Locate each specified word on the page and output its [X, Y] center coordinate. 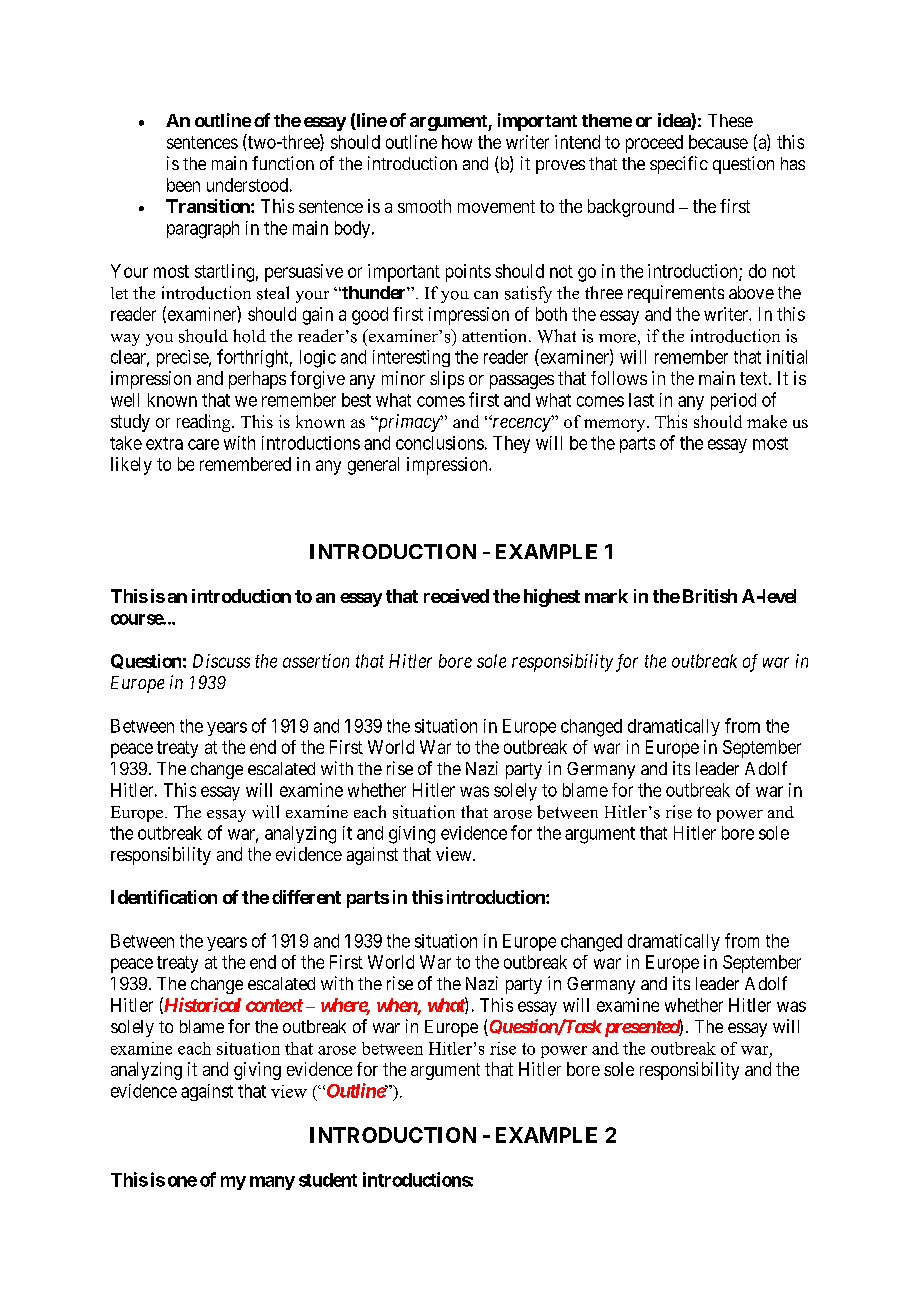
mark [606, 596]
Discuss [221, 661]
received [456, 596]
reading [205, 423]
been [183, 185]
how [457, 142]
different [306, 897]
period [733, 401]
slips [447, 380]
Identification [164, 897]
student [328, 1180]
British [710, 596]
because [718, 142]
